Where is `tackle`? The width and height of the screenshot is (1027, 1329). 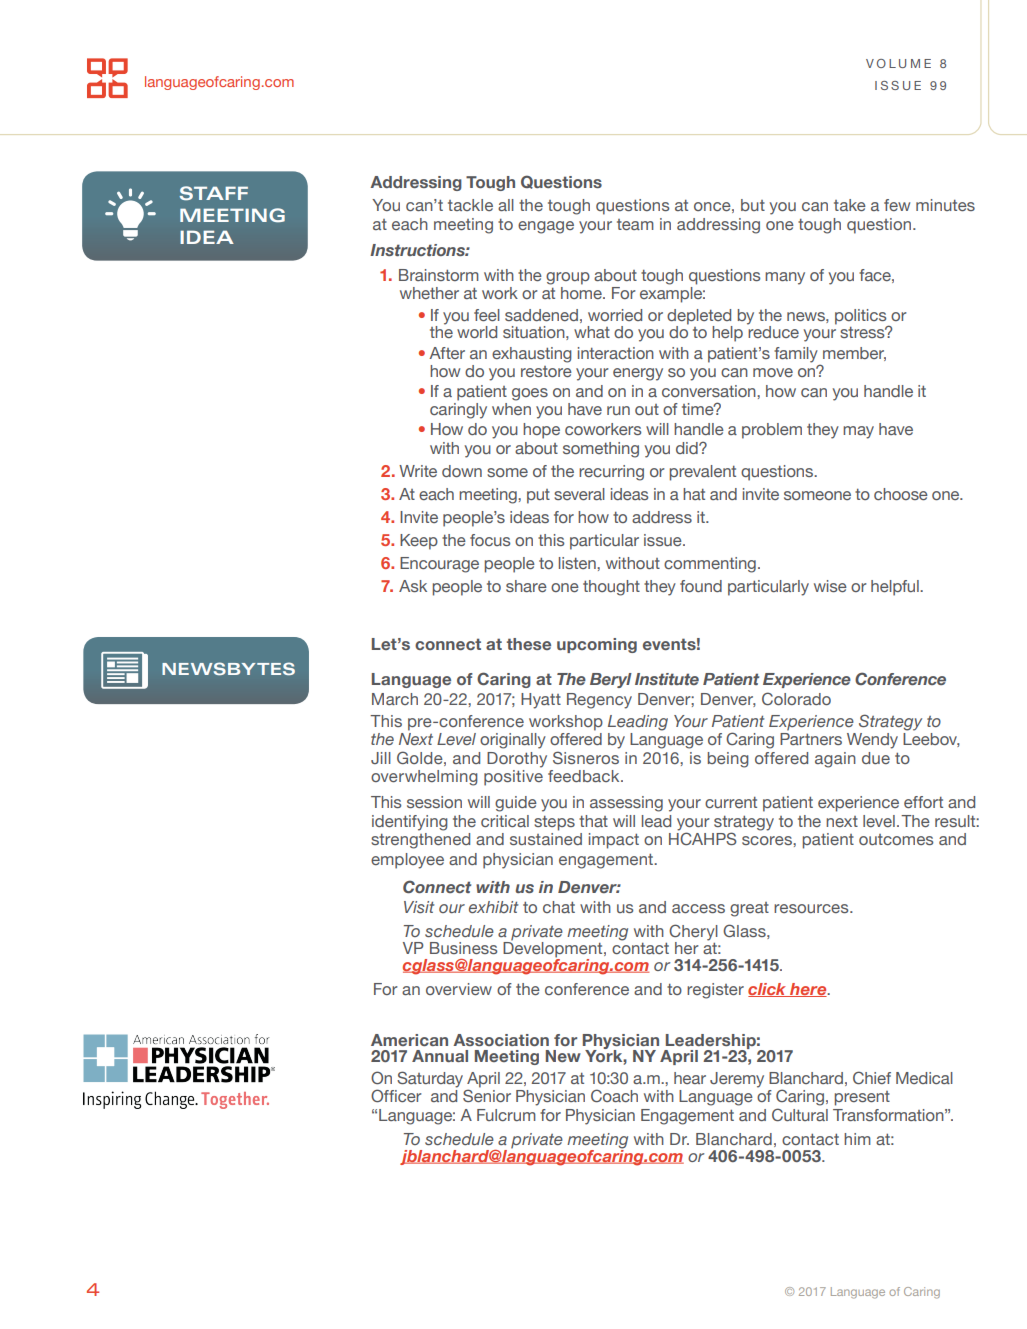 tackle is located at coordinates (470, 205).
